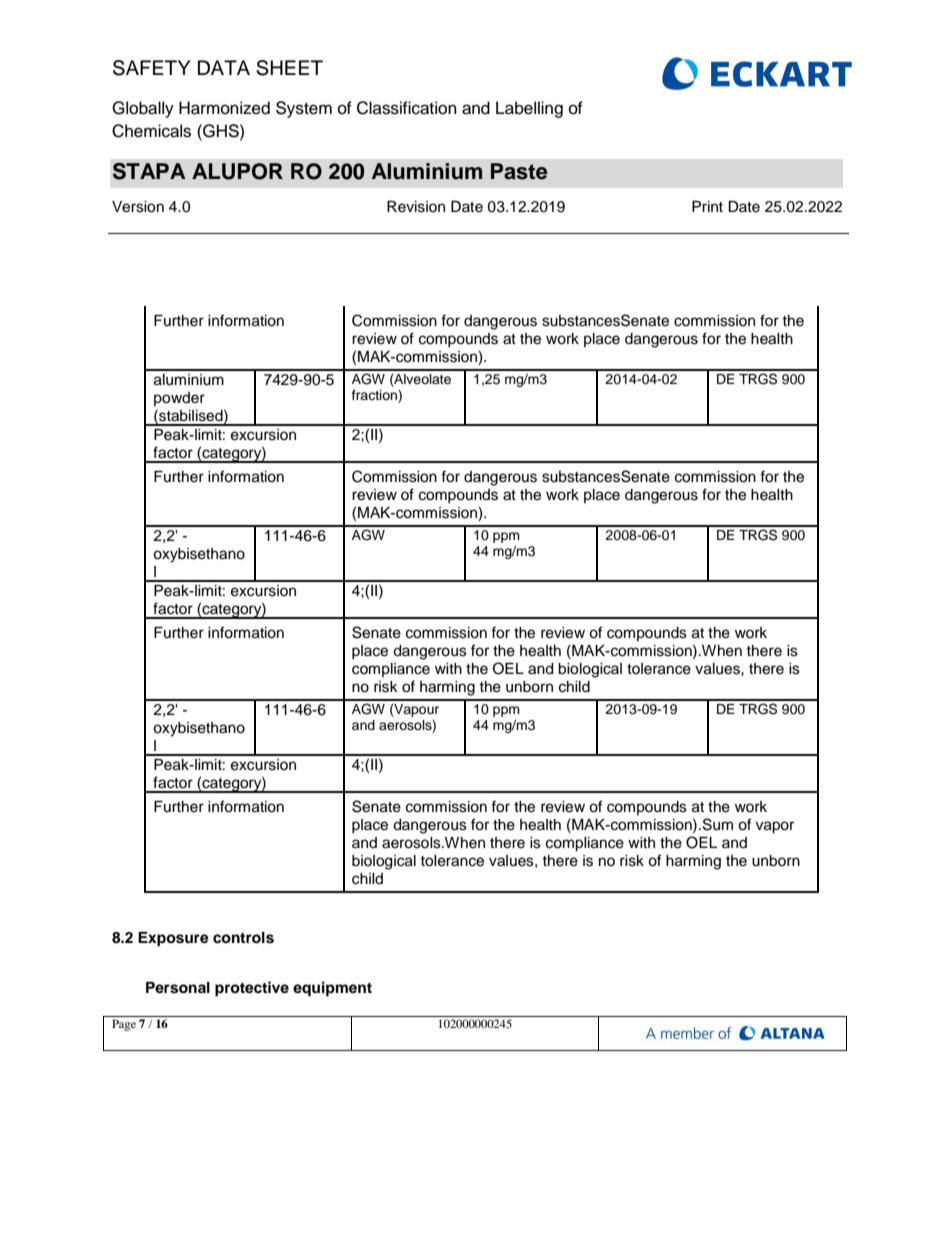 The image size is (952, 1233). Describe the element at coordinates (179, 399) in the screenshot. I see `powder` at that location.
